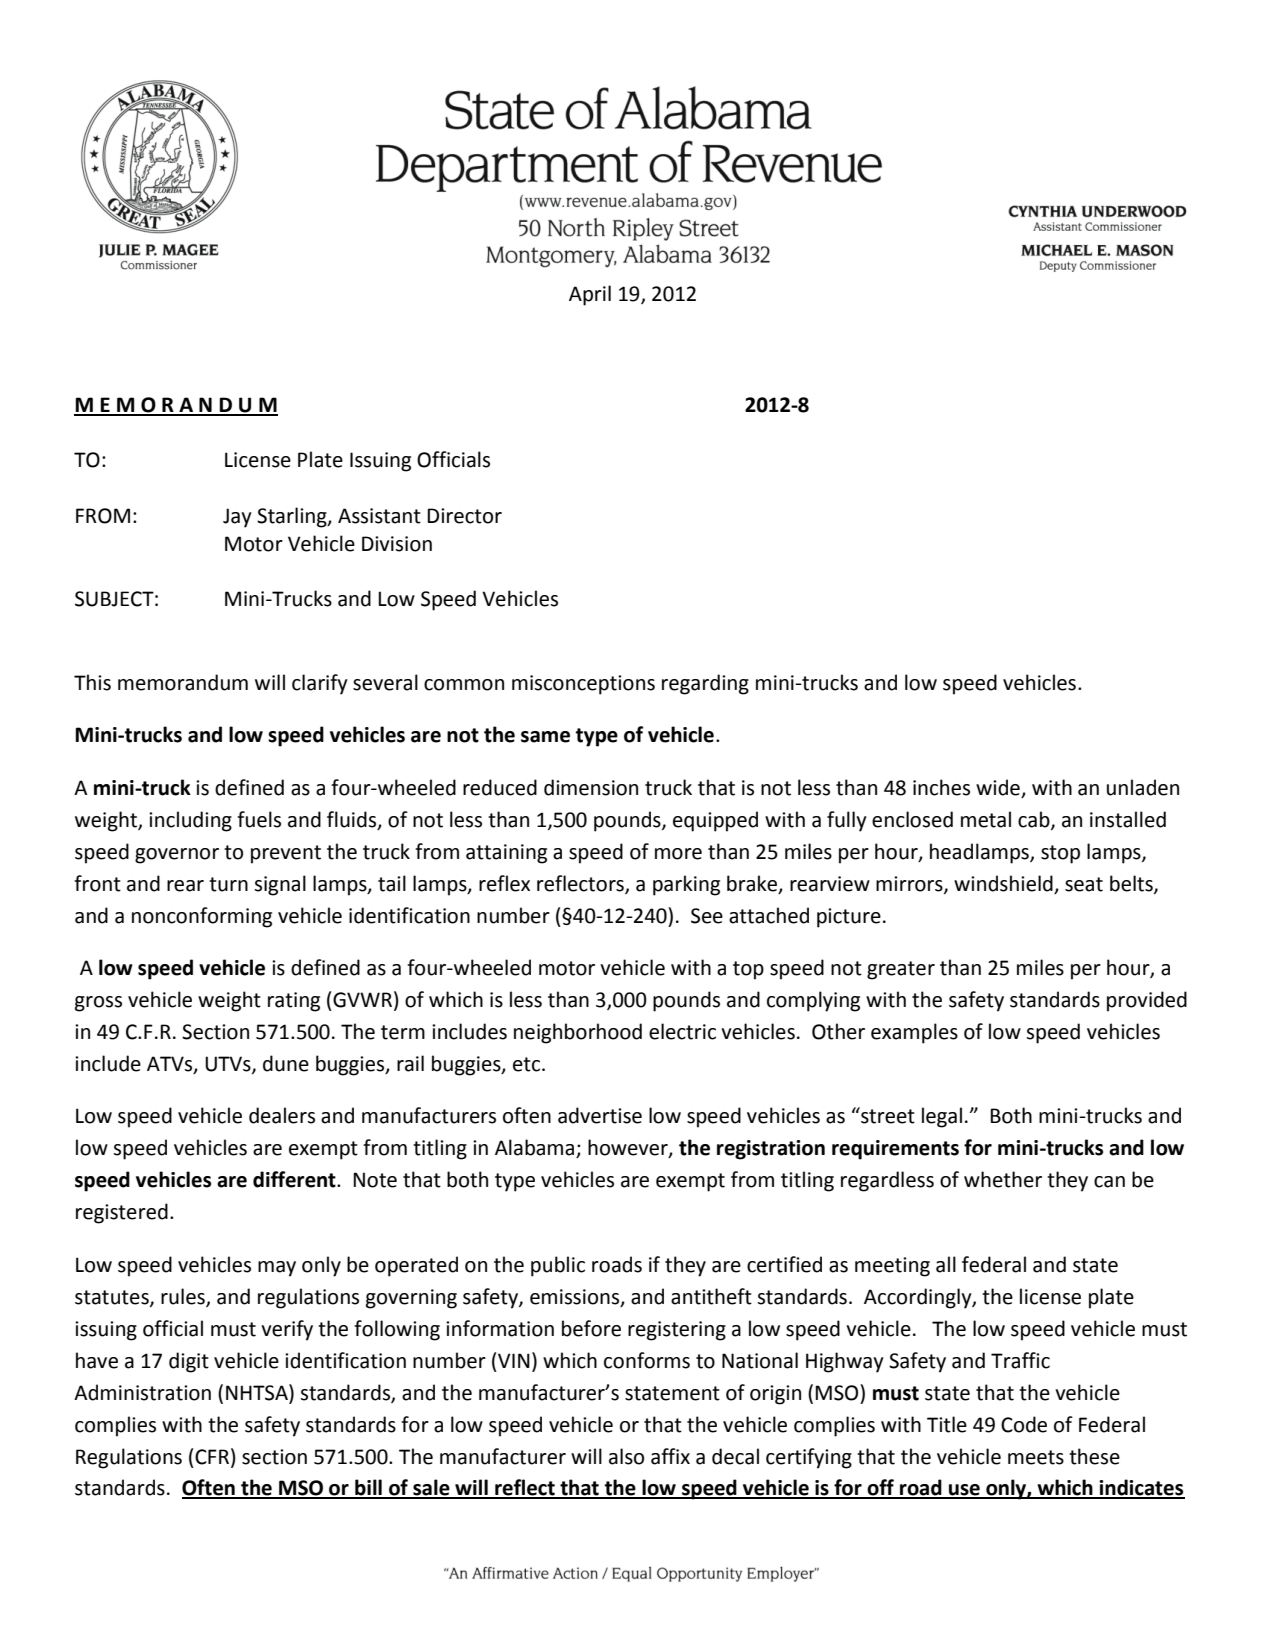 The width and height of the screenshot is (1266, 1638). I want to click on turn, so click(228, 884).
